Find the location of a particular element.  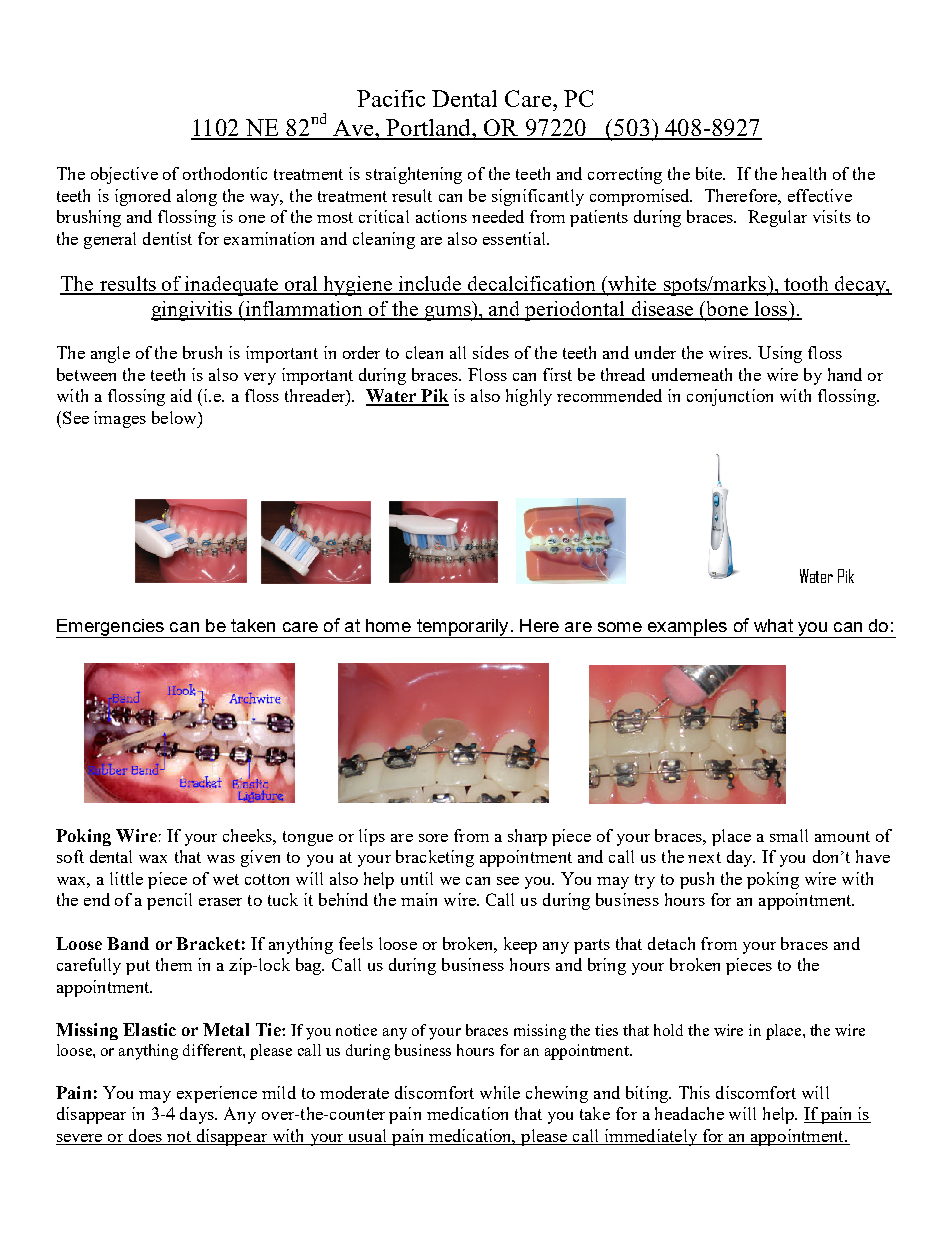

what is located at coordinates (773, 625).
